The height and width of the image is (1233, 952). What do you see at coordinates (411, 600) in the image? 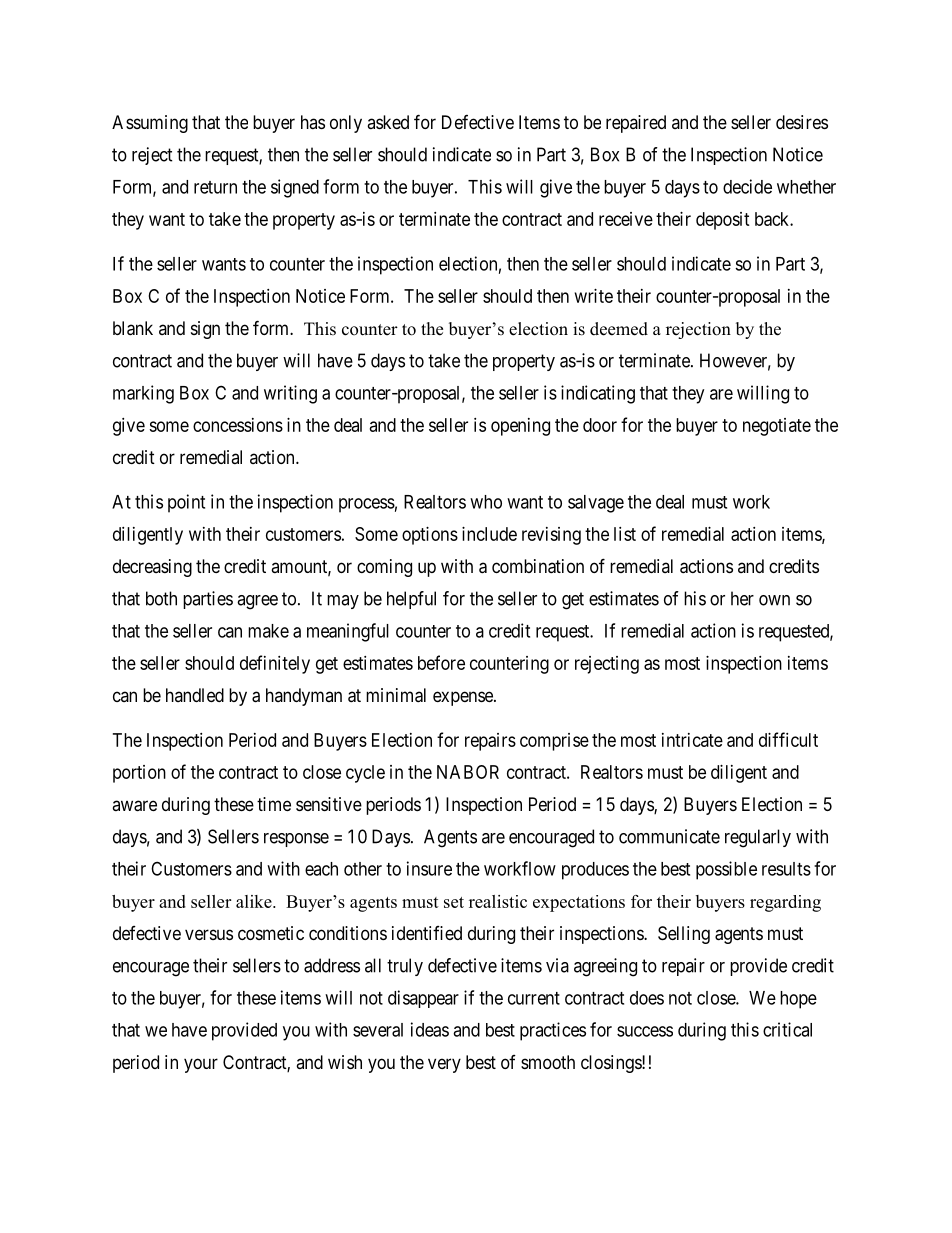
I see `helpful` at bounding box center [411, 600].
